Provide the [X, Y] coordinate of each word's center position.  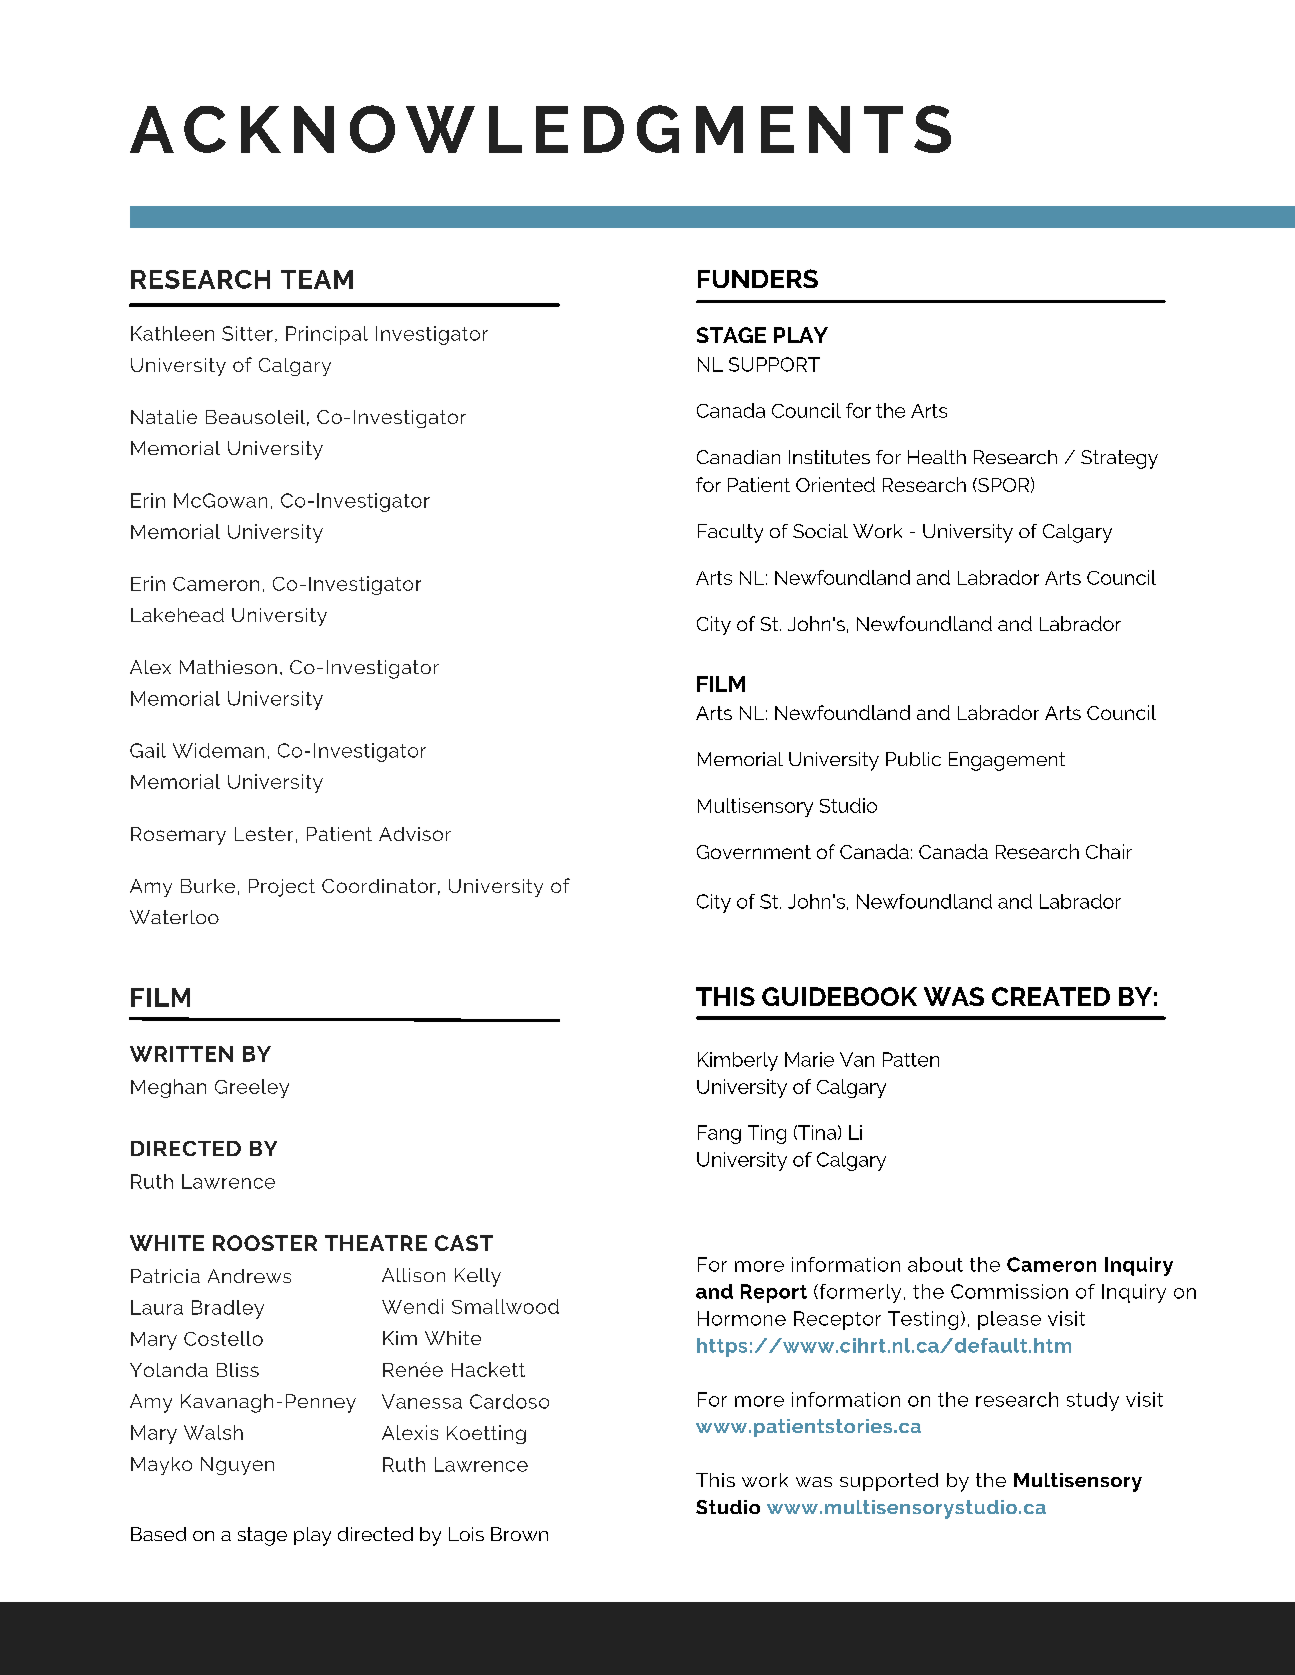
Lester [264, 834]
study [1093, 1401]
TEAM [317, 279]
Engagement [1007, 761]
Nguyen [237, 1466]
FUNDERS [758, 278]
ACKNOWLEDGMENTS [540, 129]
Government [754, 852]
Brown [519, 1534]
